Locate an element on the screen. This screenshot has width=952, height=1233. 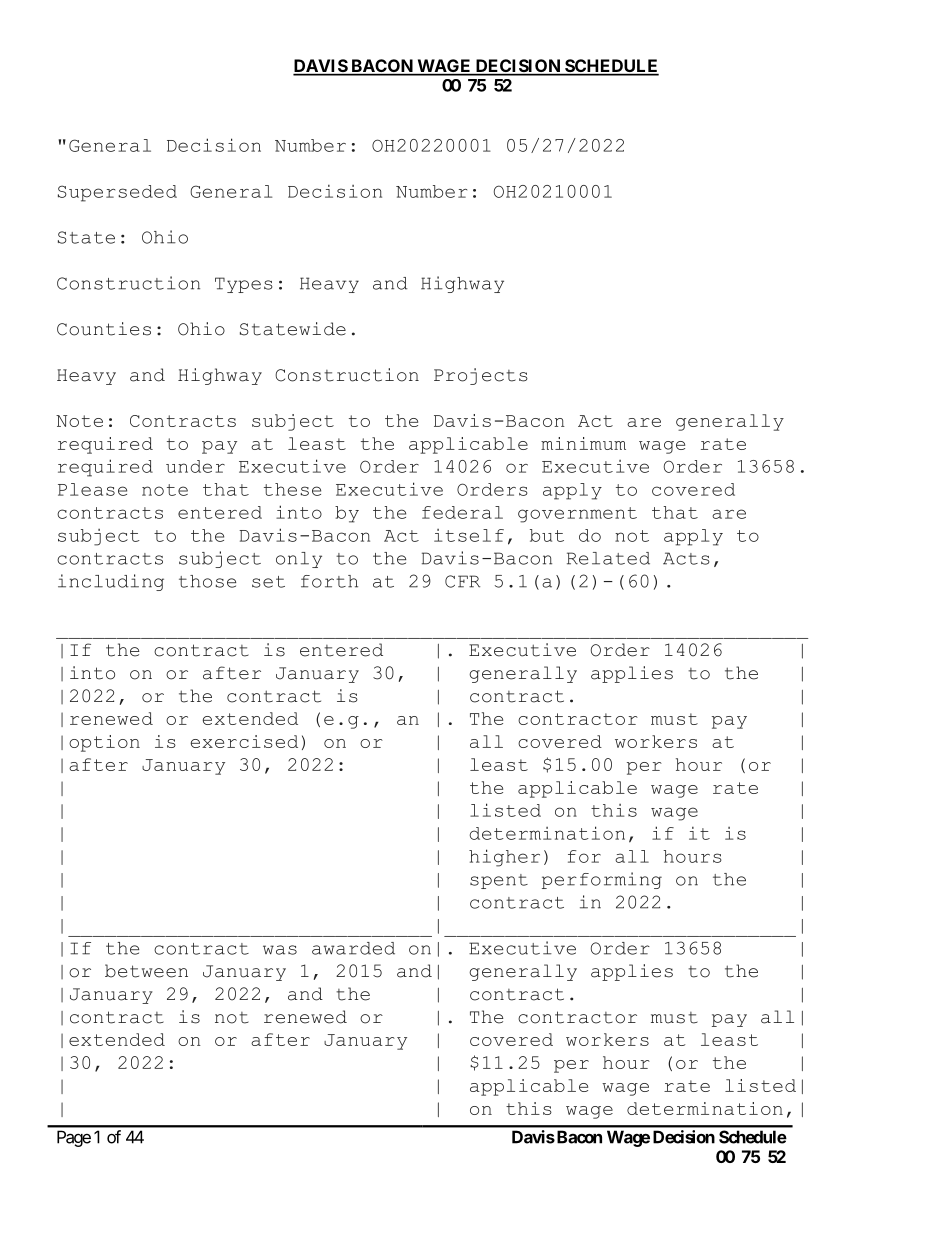
Page is located at coordinates (74, 1138).
